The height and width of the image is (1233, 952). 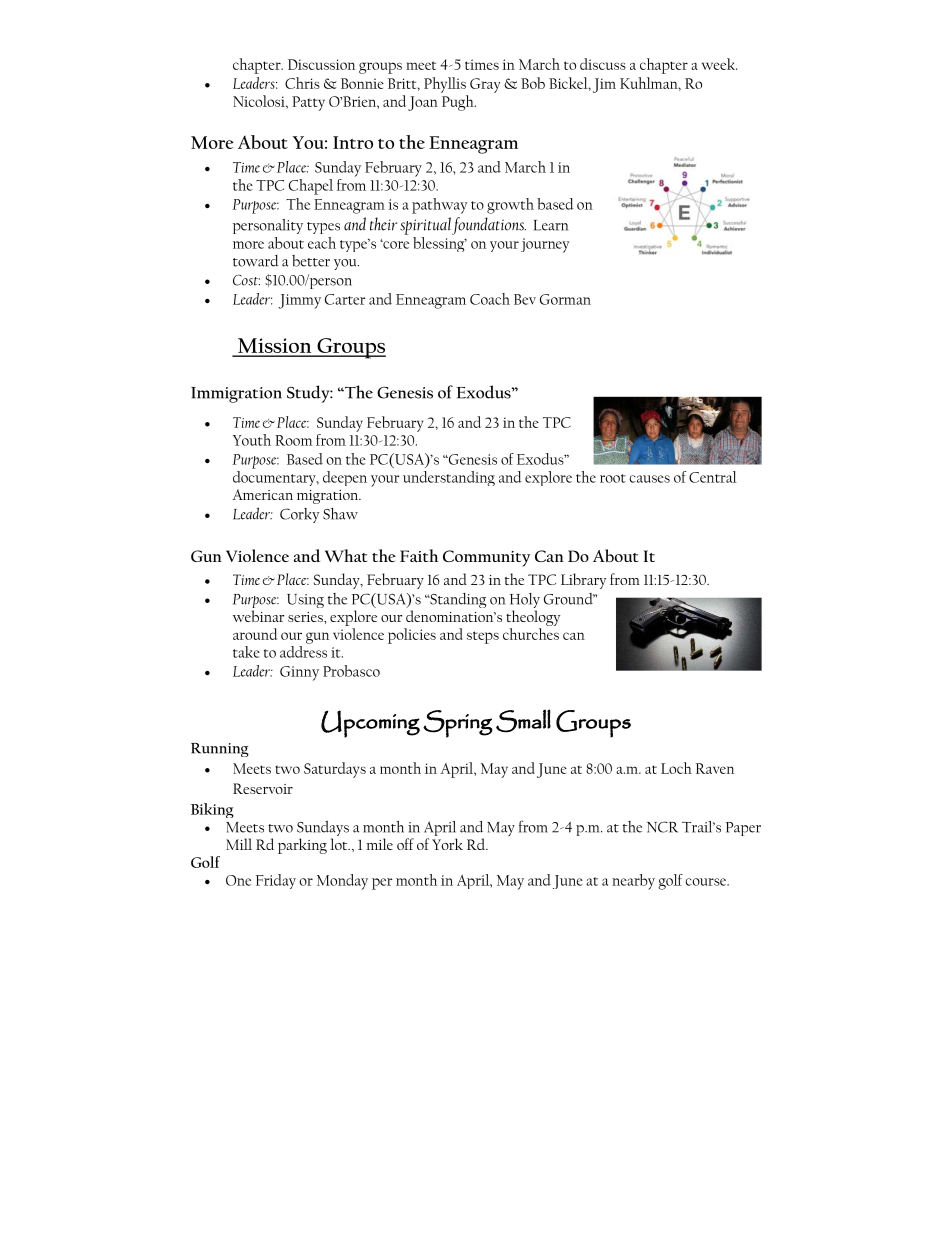 I want to click on Chris, so click(x=302, y=83).
